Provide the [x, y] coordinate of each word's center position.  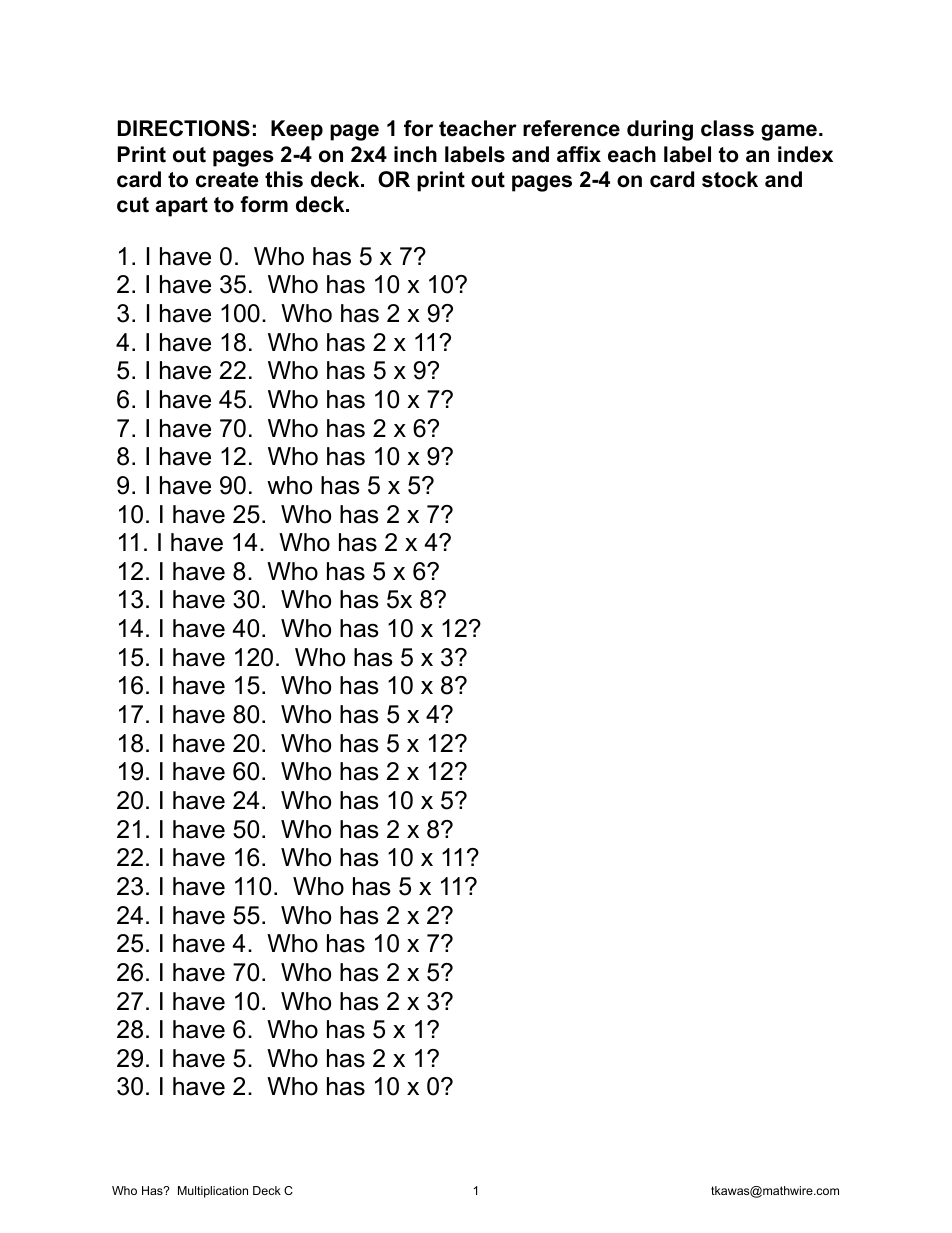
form [264, 204]
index [805, 154]
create [227, 180]
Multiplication [213, 1192]
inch [415, 154]
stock [730, 179]
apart [182, 207]
